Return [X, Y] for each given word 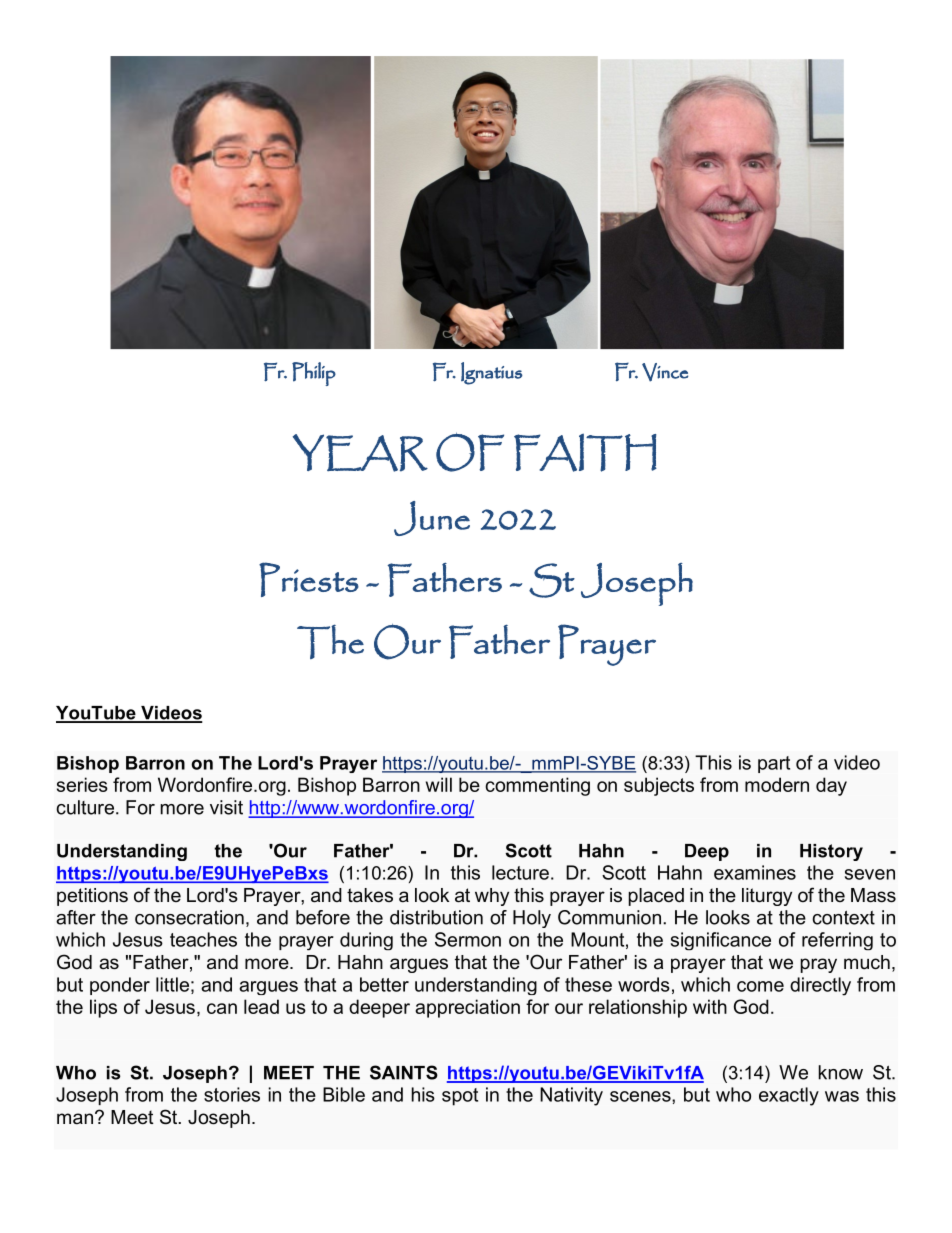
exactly [789, 1096]
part [774, 764]
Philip [314, 374]
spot [460, 1097]
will [439, 784]
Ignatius [492, 373]
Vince [665, 372]
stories [232, 1094]
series [82, 784]
